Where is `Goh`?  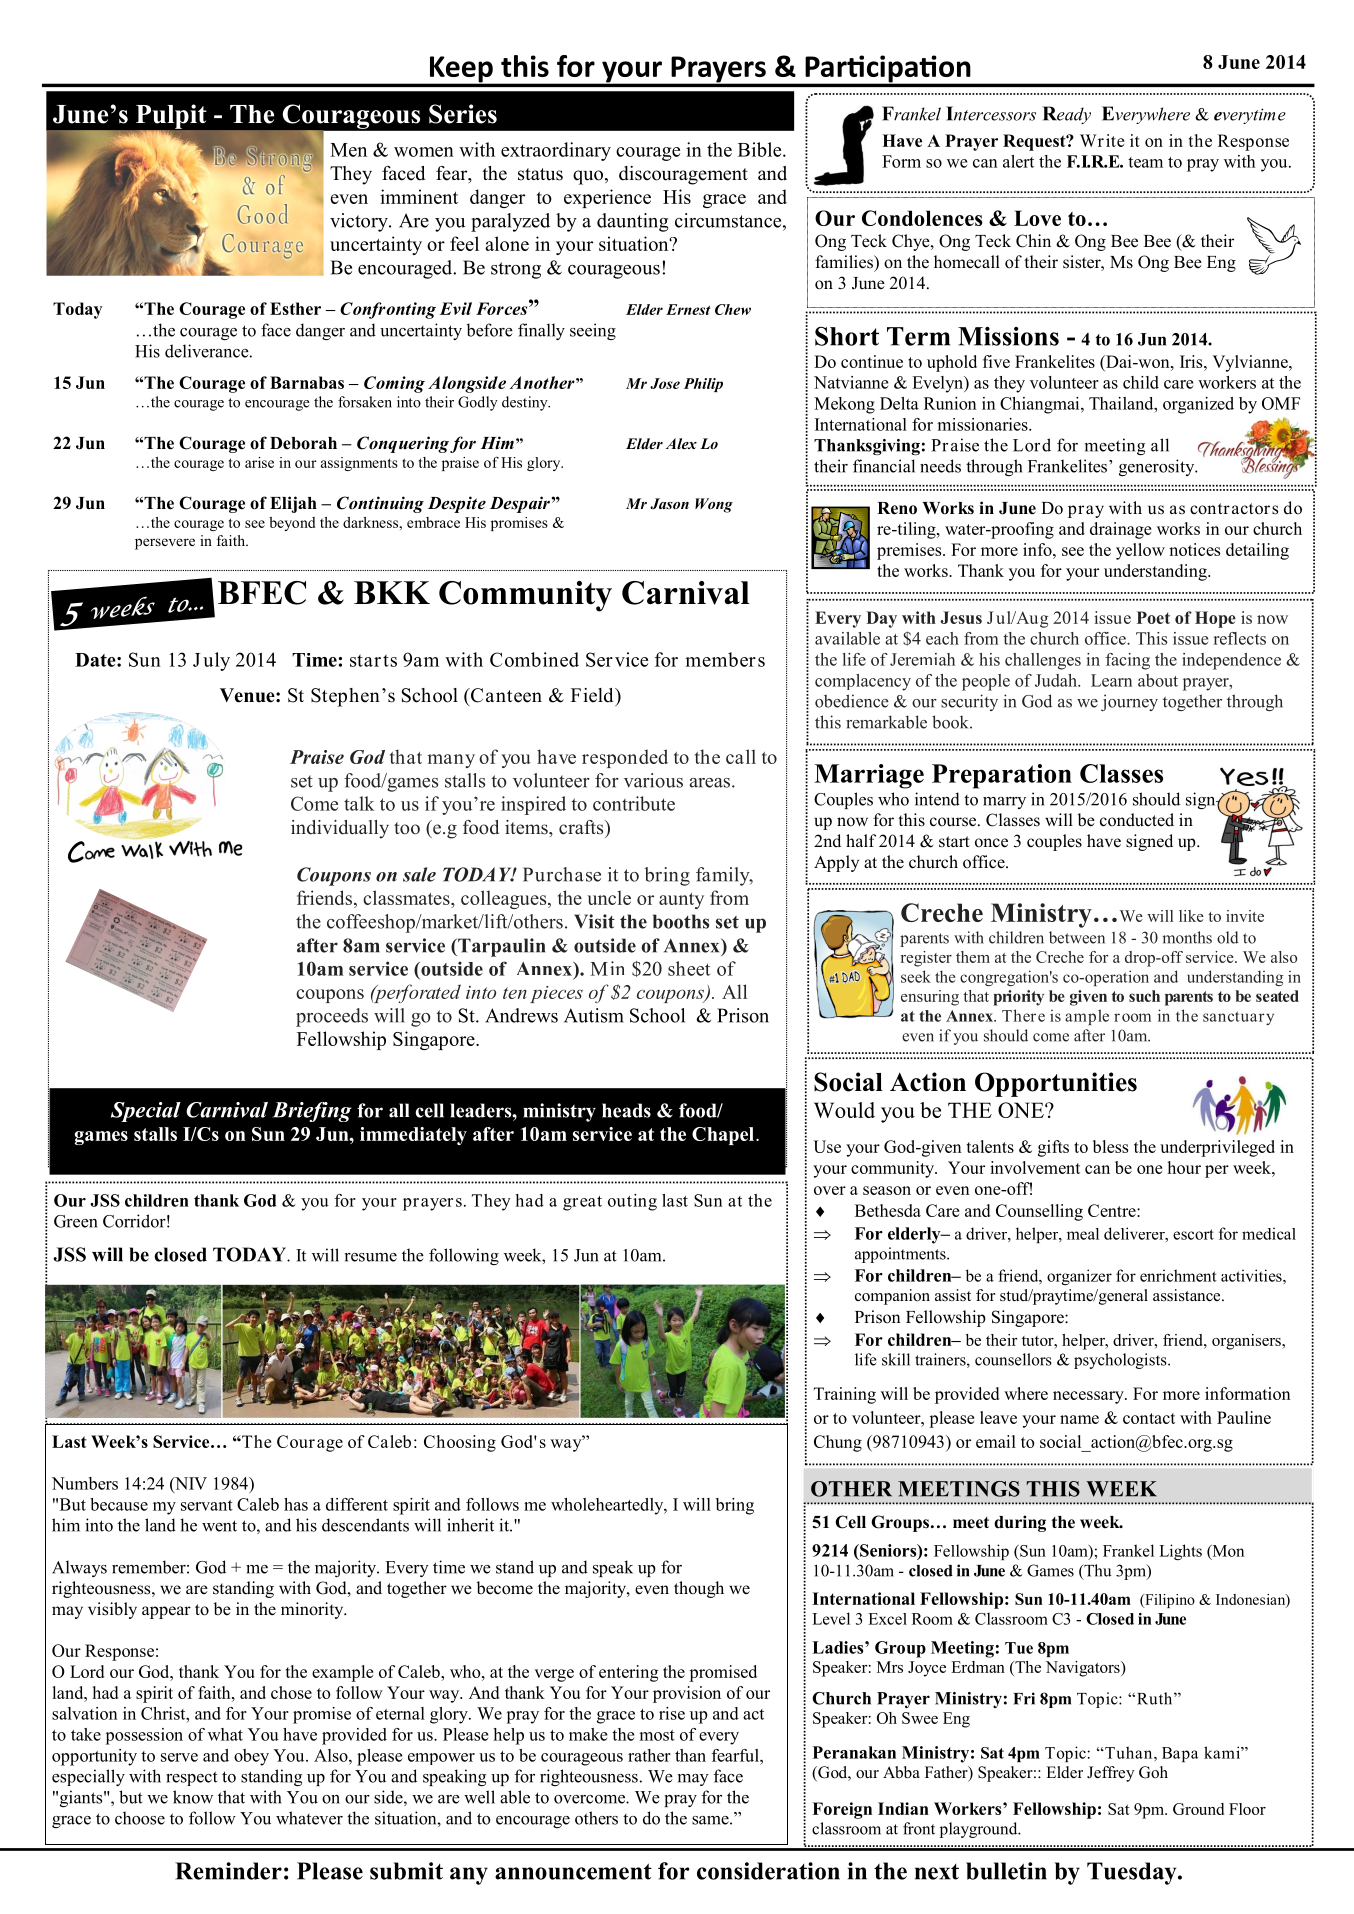 Goh is located at coordinates (1153, 1772).
